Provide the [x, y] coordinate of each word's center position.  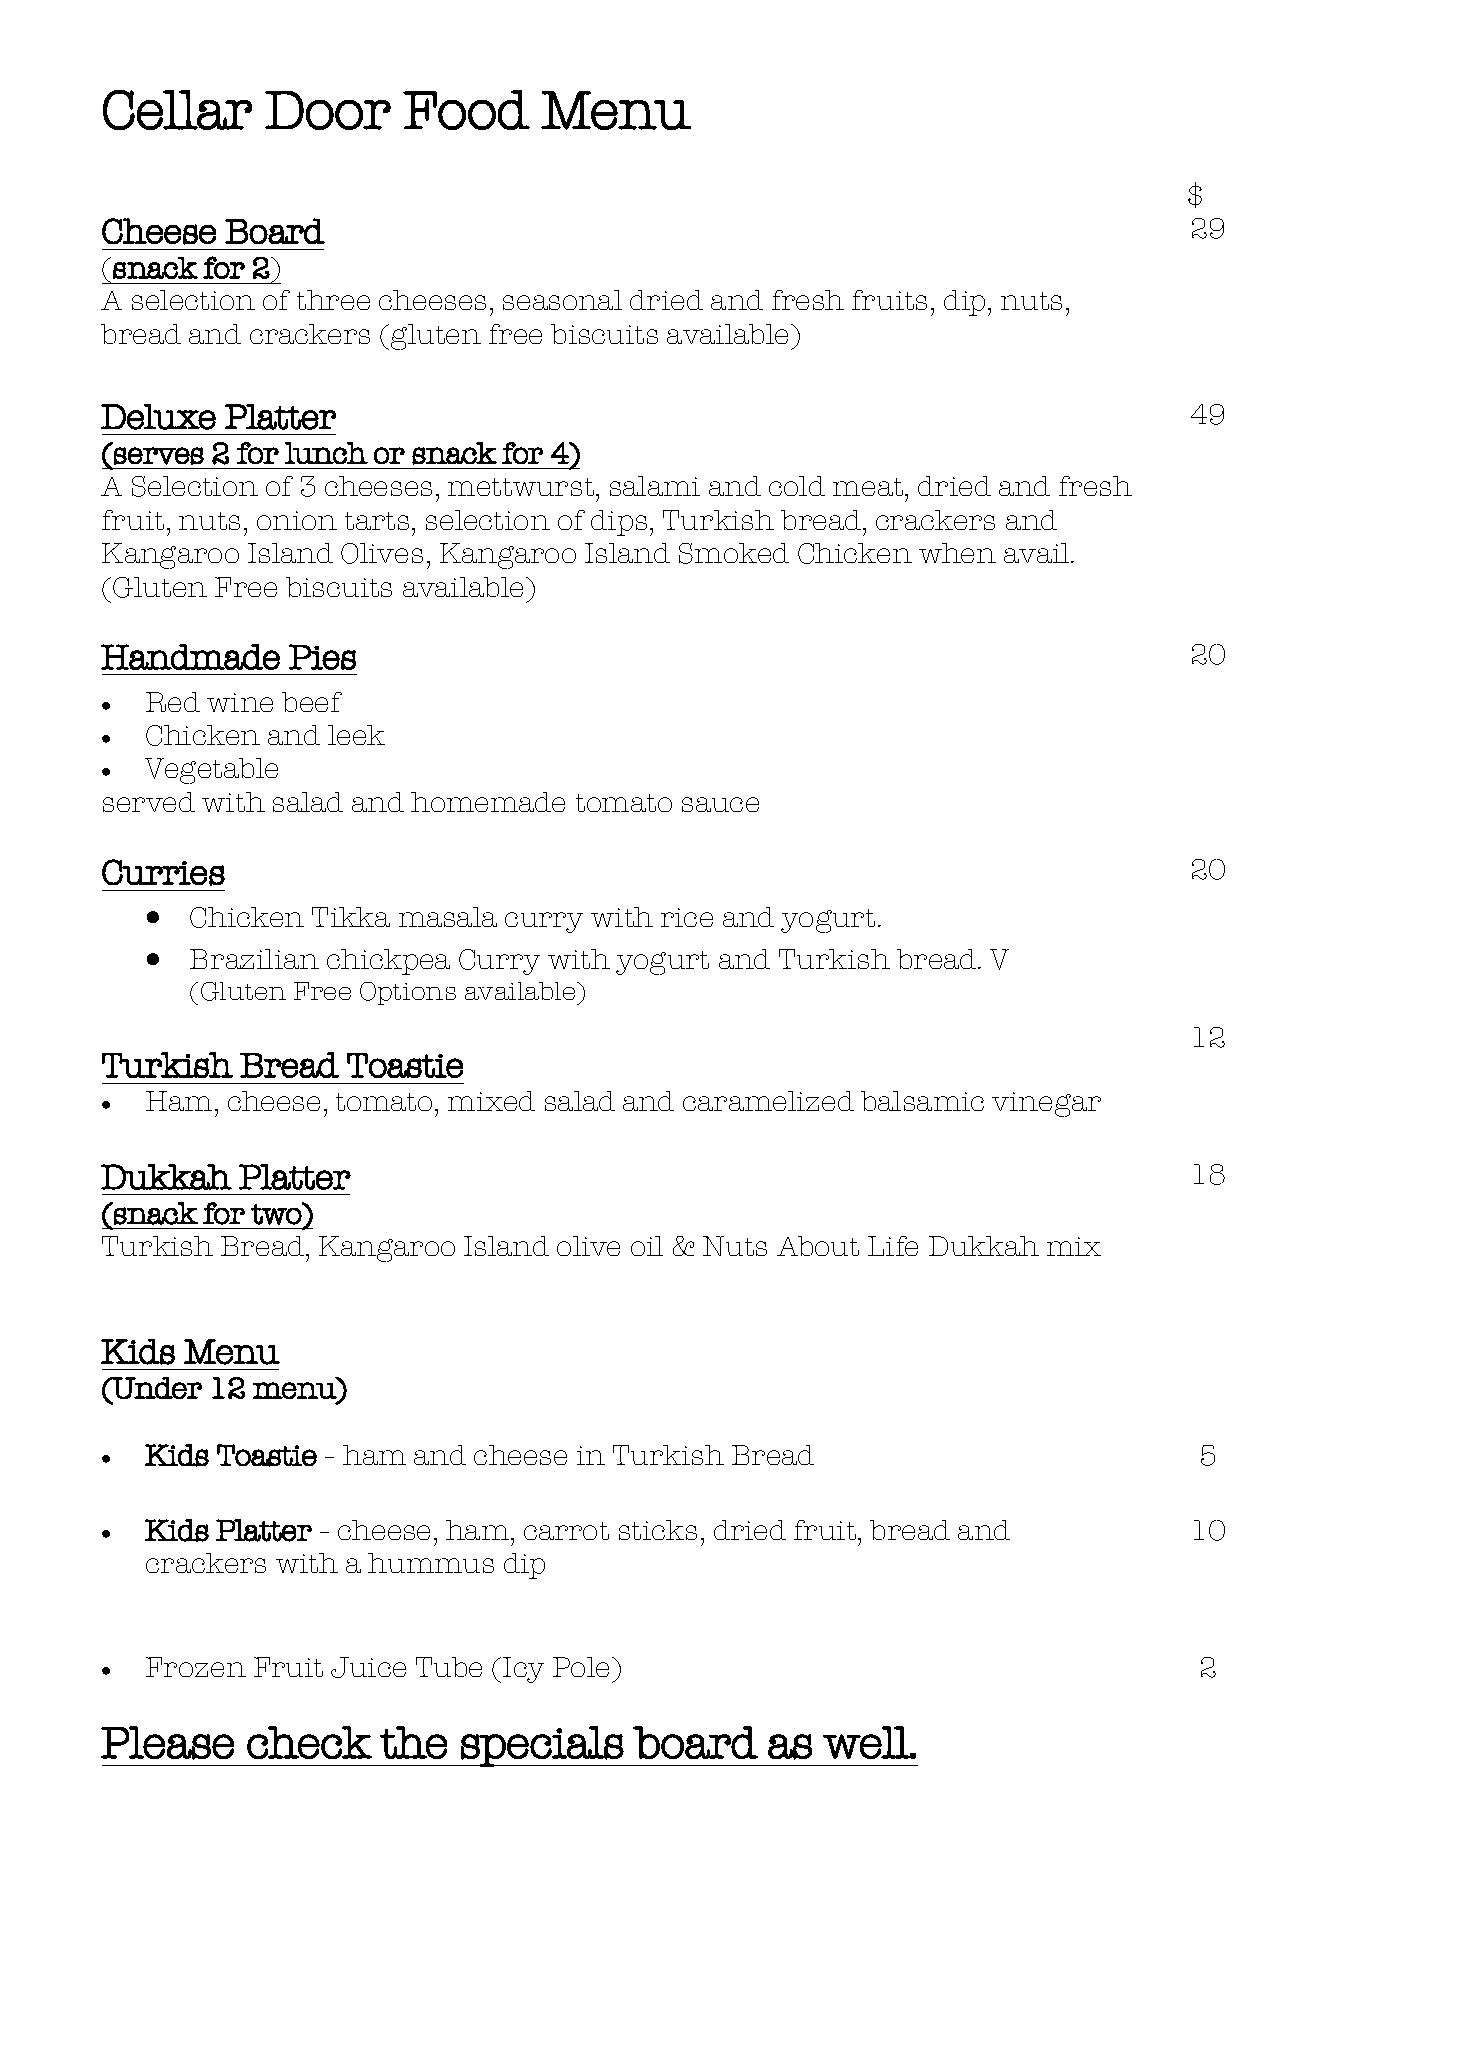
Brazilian [254, 959]
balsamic [922, 1101]
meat [869, 487]
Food [466, 110]
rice [687, 917]
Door [328, 110]
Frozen [196, 1667]
